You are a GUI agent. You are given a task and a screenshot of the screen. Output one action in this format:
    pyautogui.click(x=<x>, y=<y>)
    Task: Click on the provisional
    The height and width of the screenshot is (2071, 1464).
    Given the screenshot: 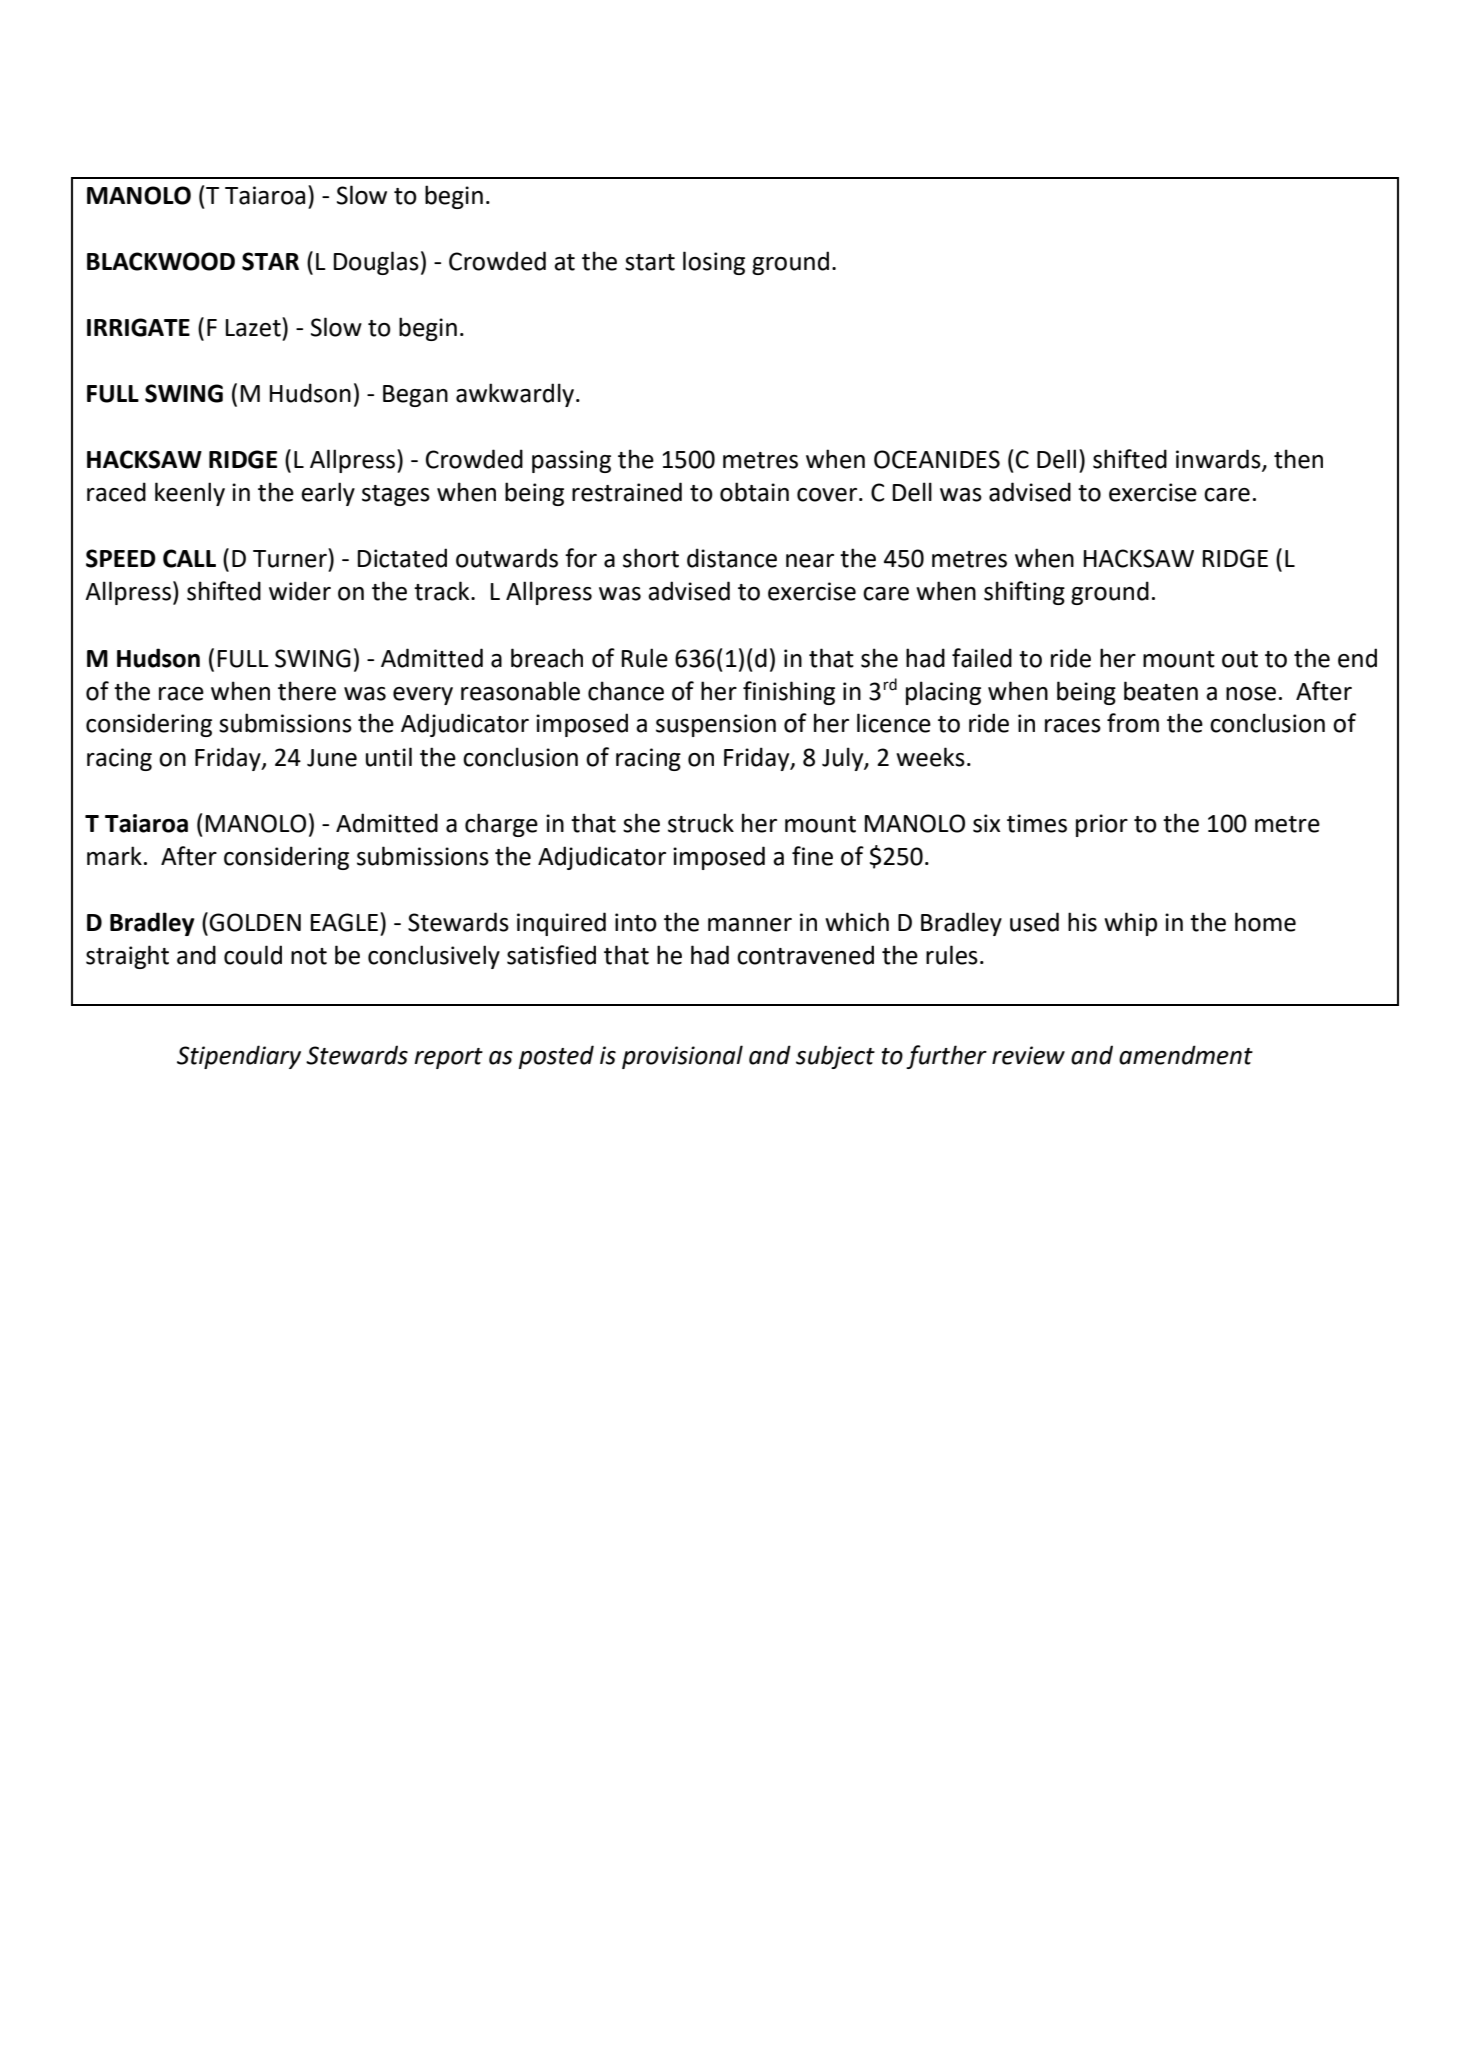 What is the action you would take?
    pyautogui.click(x=682, y=1057)
